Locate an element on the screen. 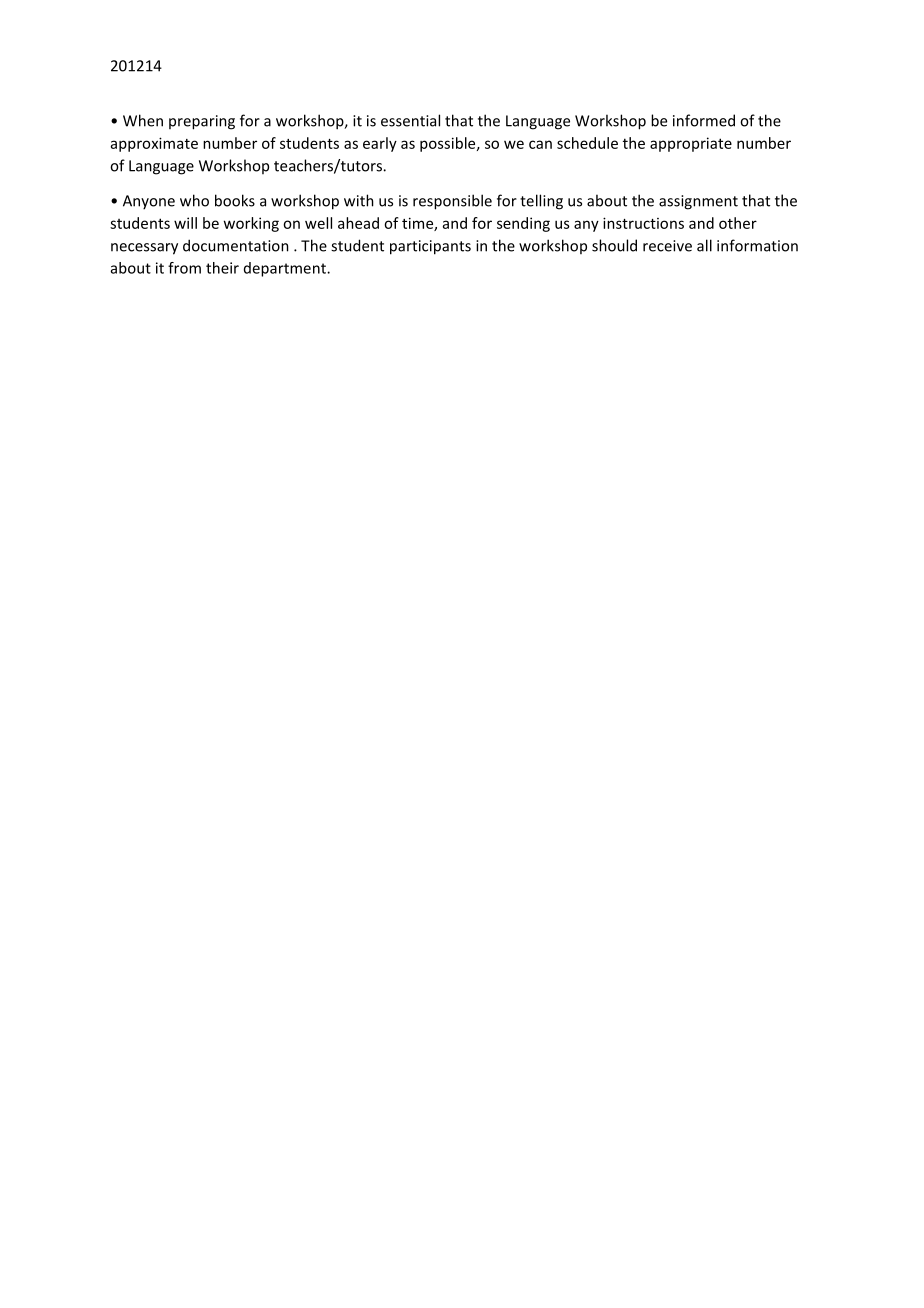  participants is located at coordinates (430, 247).
